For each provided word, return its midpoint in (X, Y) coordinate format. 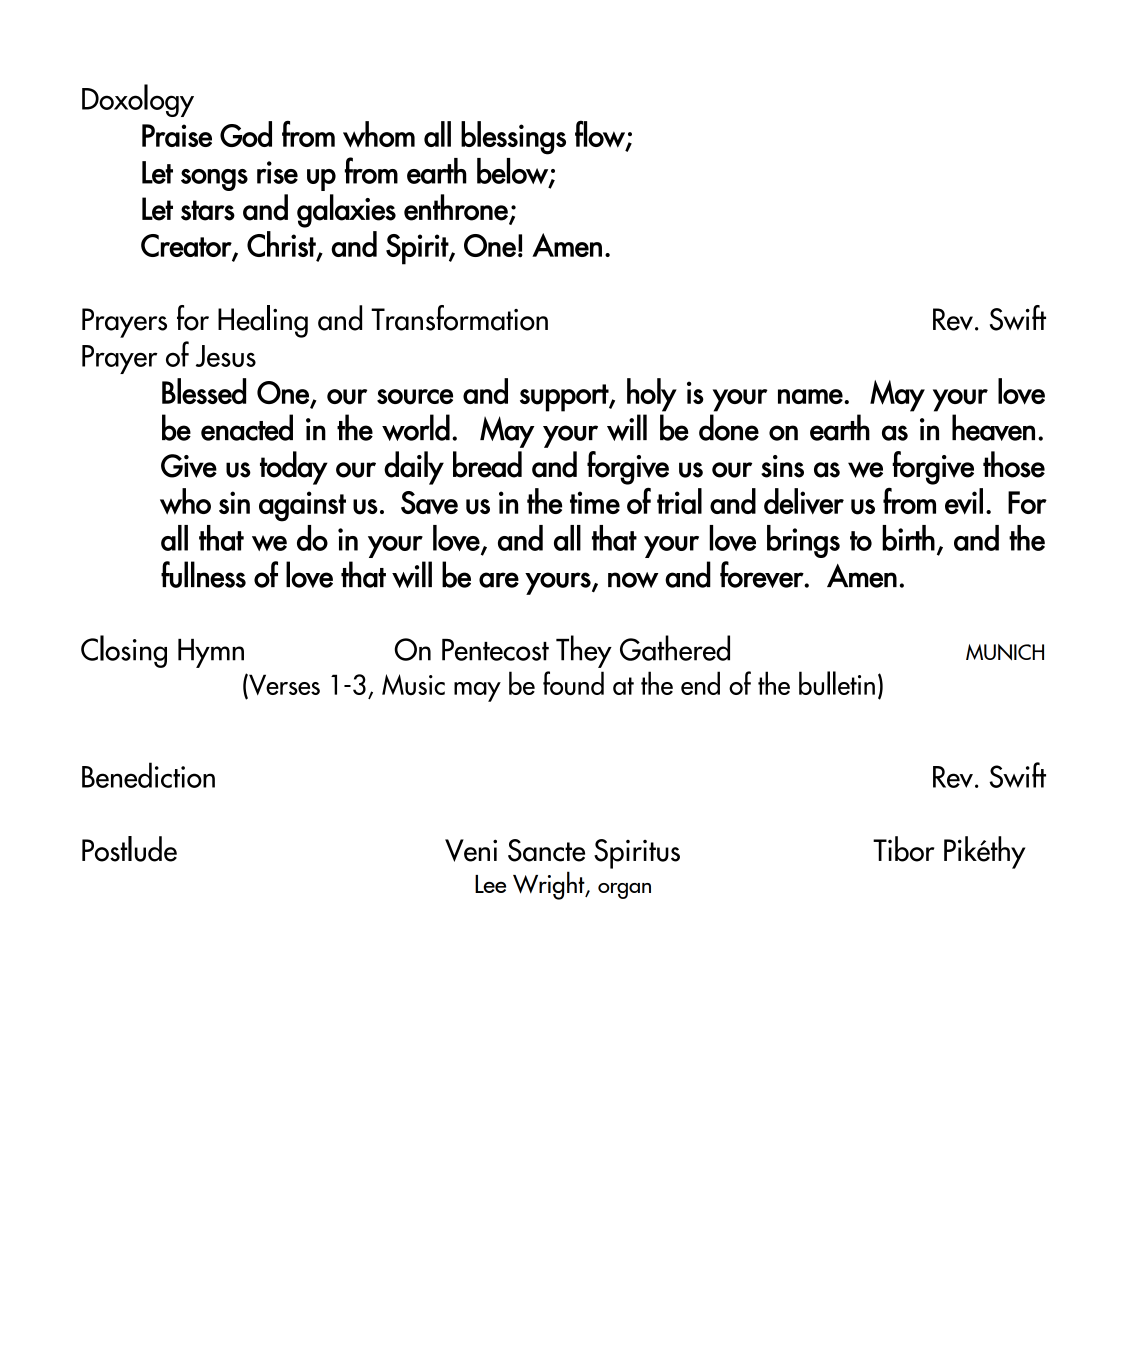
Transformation (459, 318)
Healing (263, 321)
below (513, 172)
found (573, 683)
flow (601, 134)
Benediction (148, 775)
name (810, 396)
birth (908, 538)
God (246, 134)
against (302, 506)
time (595, 502)
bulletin (837, 683)
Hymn (211, 653)
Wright (550, 885)
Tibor (903, 849)
